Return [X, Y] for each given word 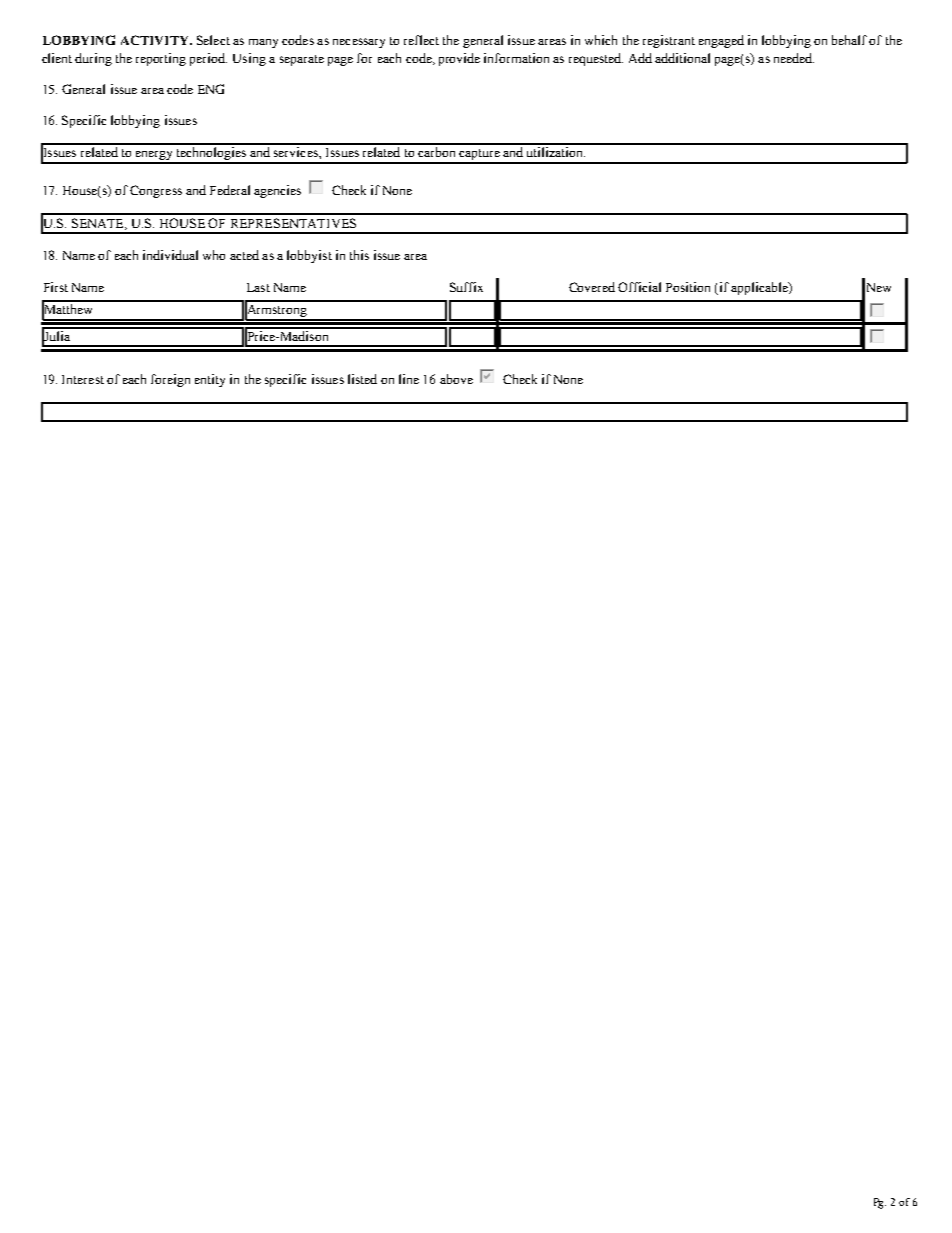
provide [459, 59]
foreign [170, 380]
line [409, 379]
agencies [277, 191]
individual [170, 255]
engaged [721, 41]
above [456, 379]
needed [794, 58]
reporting [161, 59]
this [359, 255]
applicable [760, 288]
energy [154, 157]
